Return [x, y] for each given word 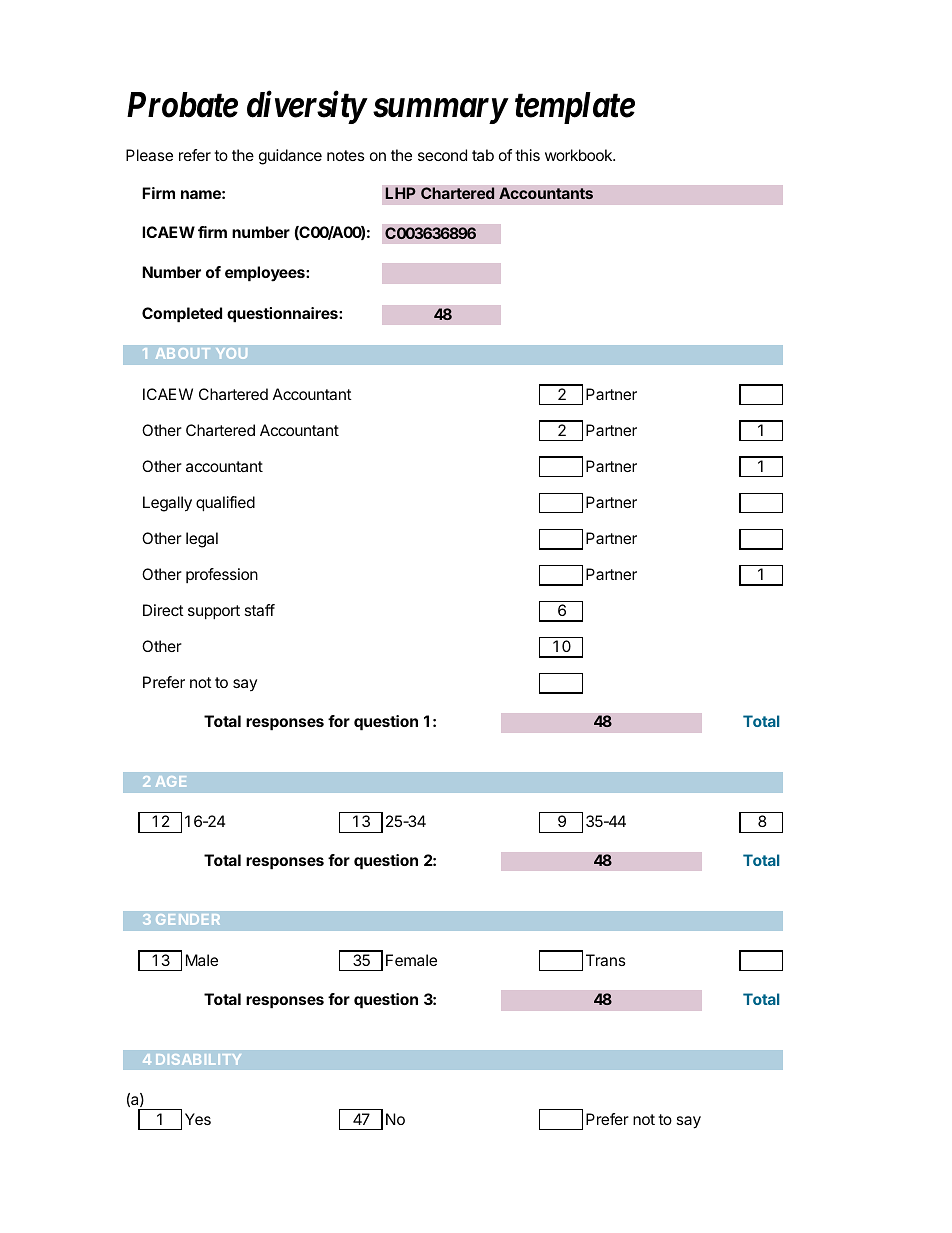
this [527, 155]
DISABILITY [198, 1059]
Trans [606, 960]
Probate [182, 105]
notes [346, 155]
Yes [198, 1119]
